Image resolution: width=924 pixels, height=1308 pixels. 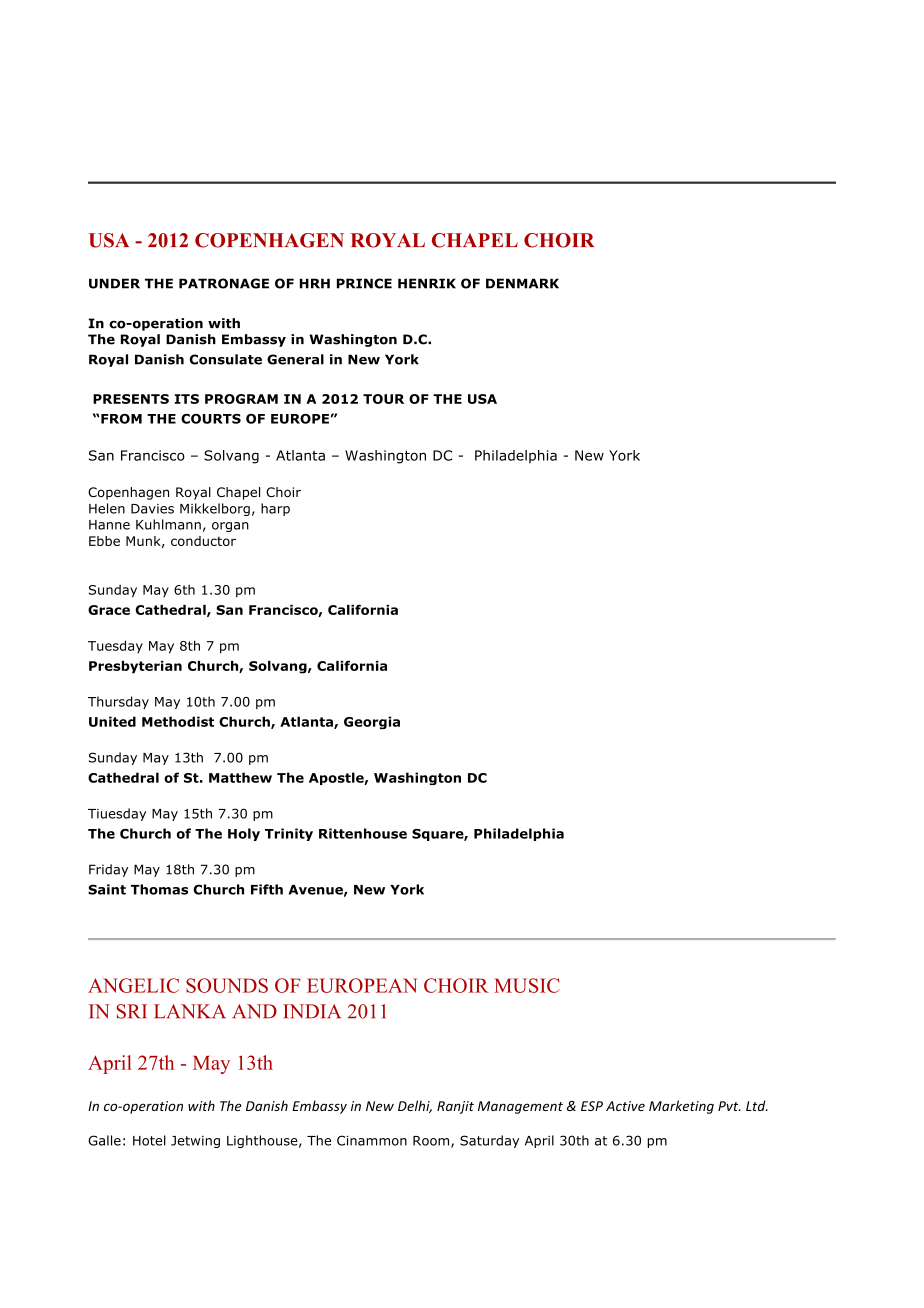 What do you see at coordinates (415, 1106) in the screenshot?
I see `Delhi` at bounding box center [415, 1106].
